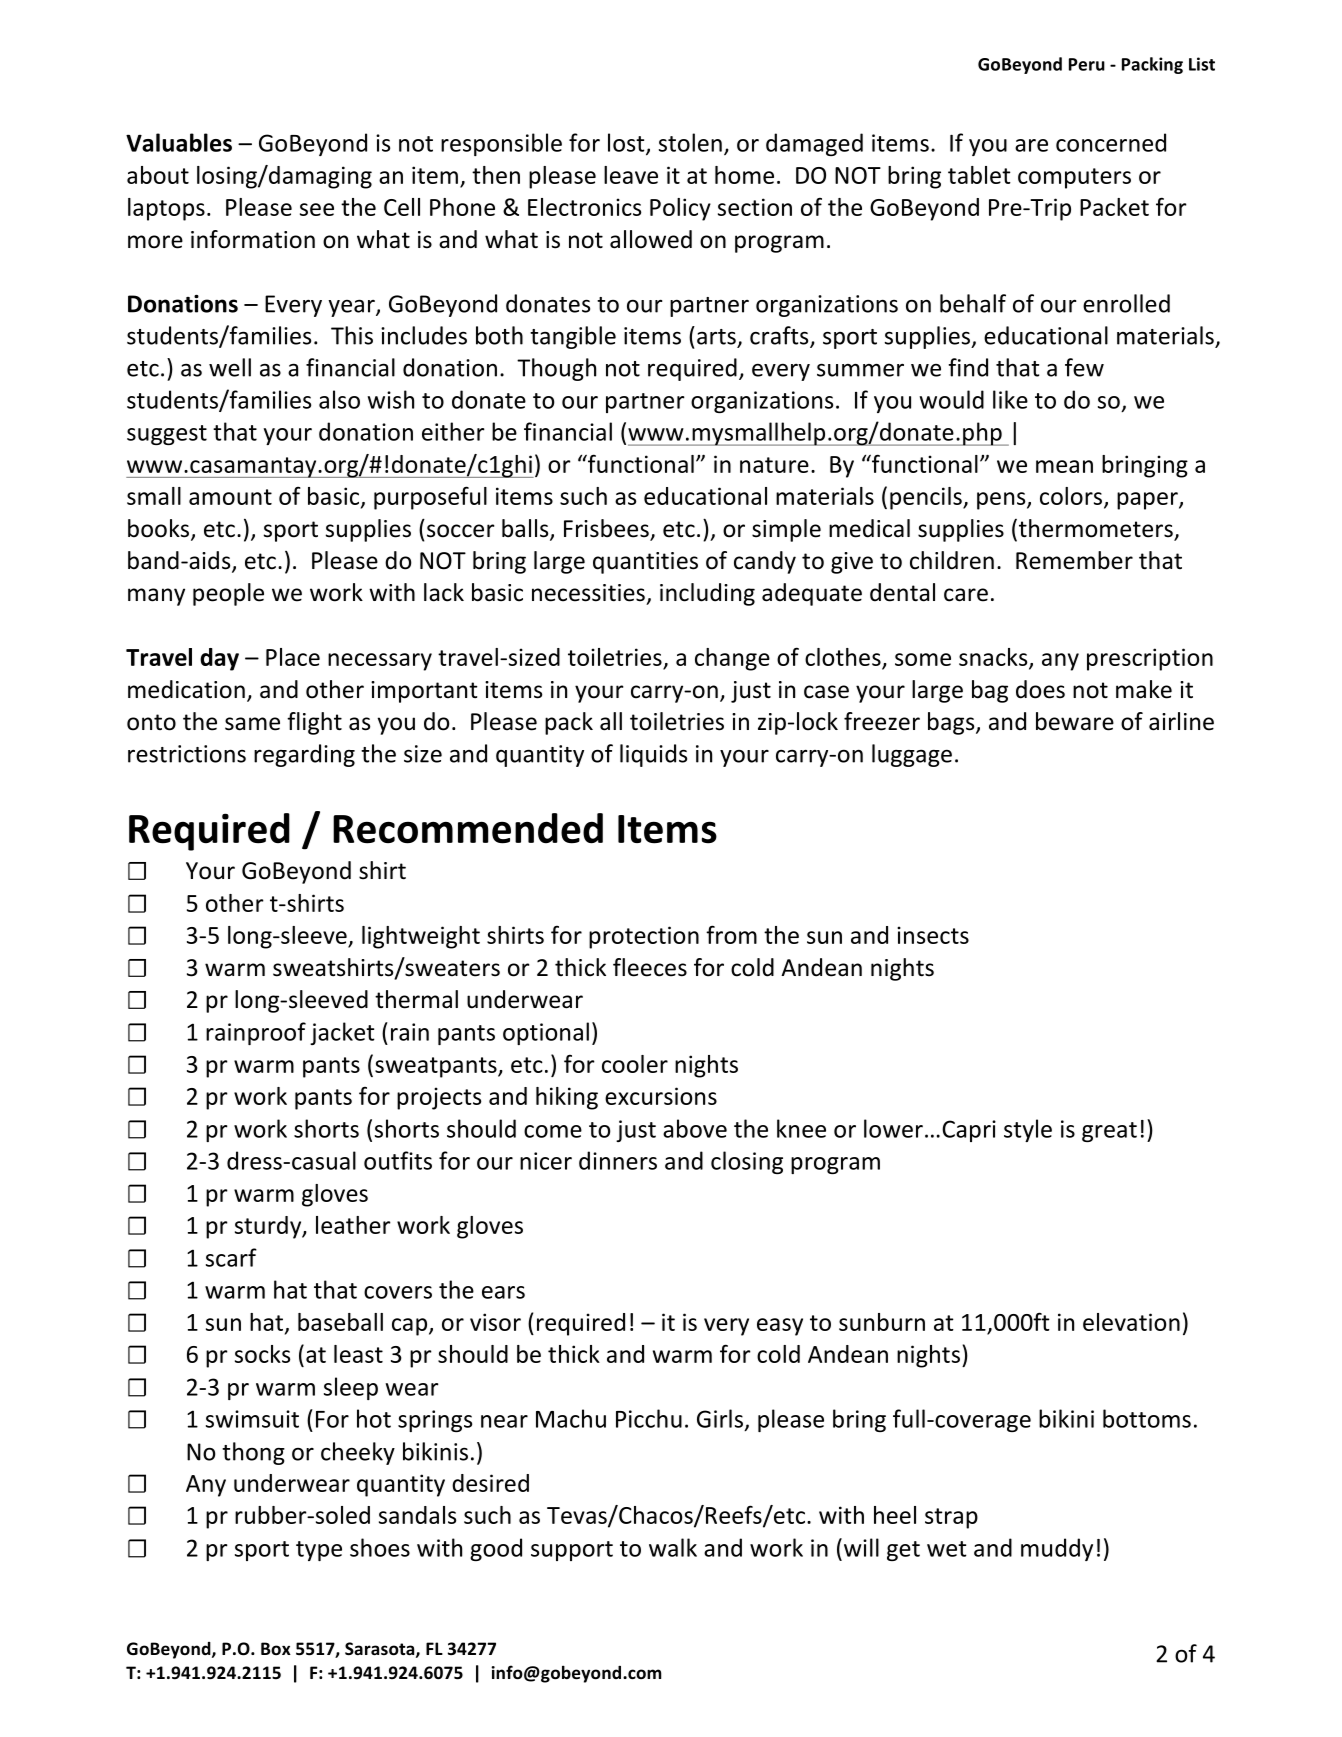 Image resolution: width=1342 pixels, height=1737 pixels. Describe the element at coordinates (1111, 142) in the page. I see `concerned` at that location.
